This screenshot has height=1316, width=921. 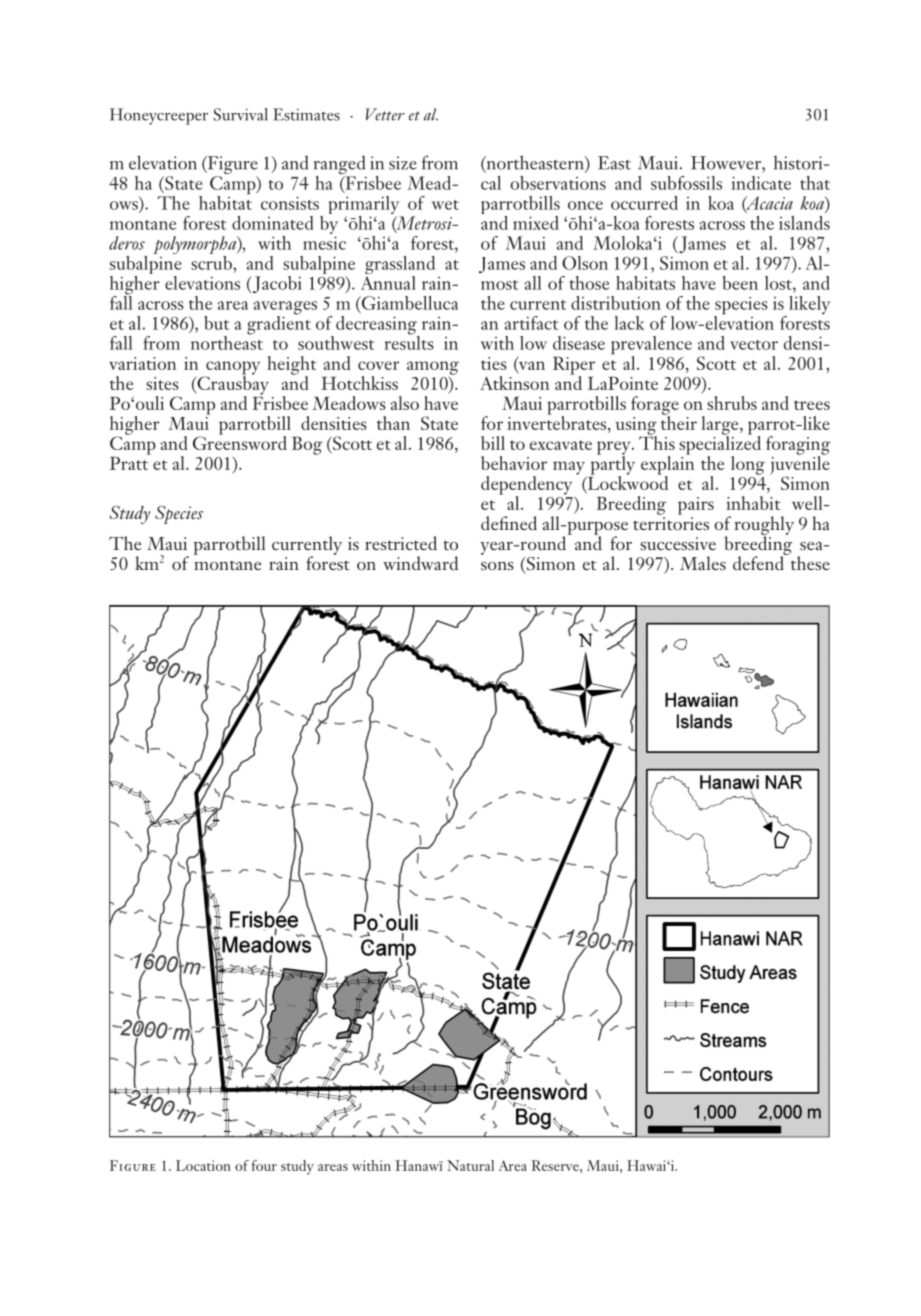 I want to click on Males, so click(x=703, y=563).
